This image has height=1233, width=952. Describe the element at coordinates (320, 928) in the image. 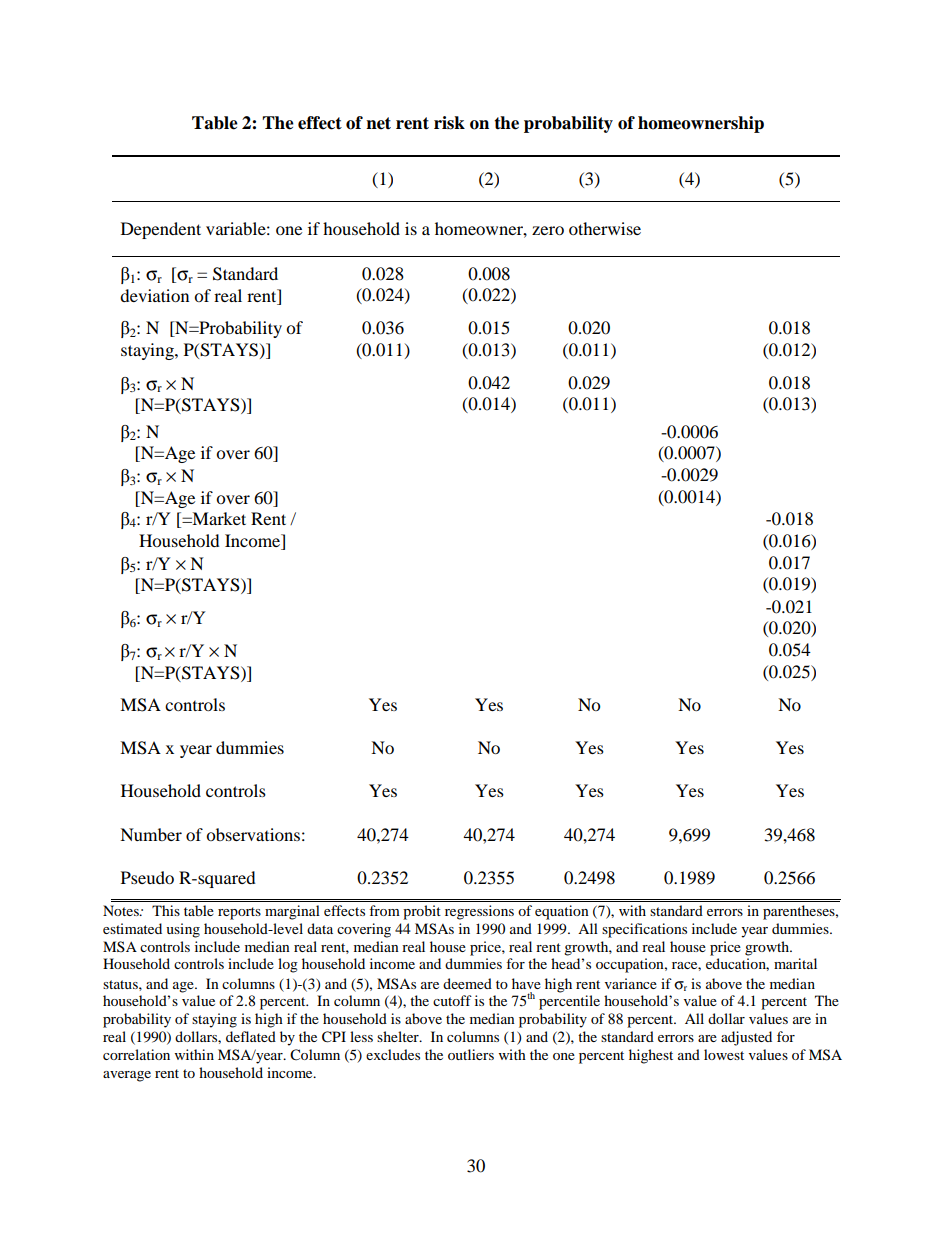

I see `data` at that location.
